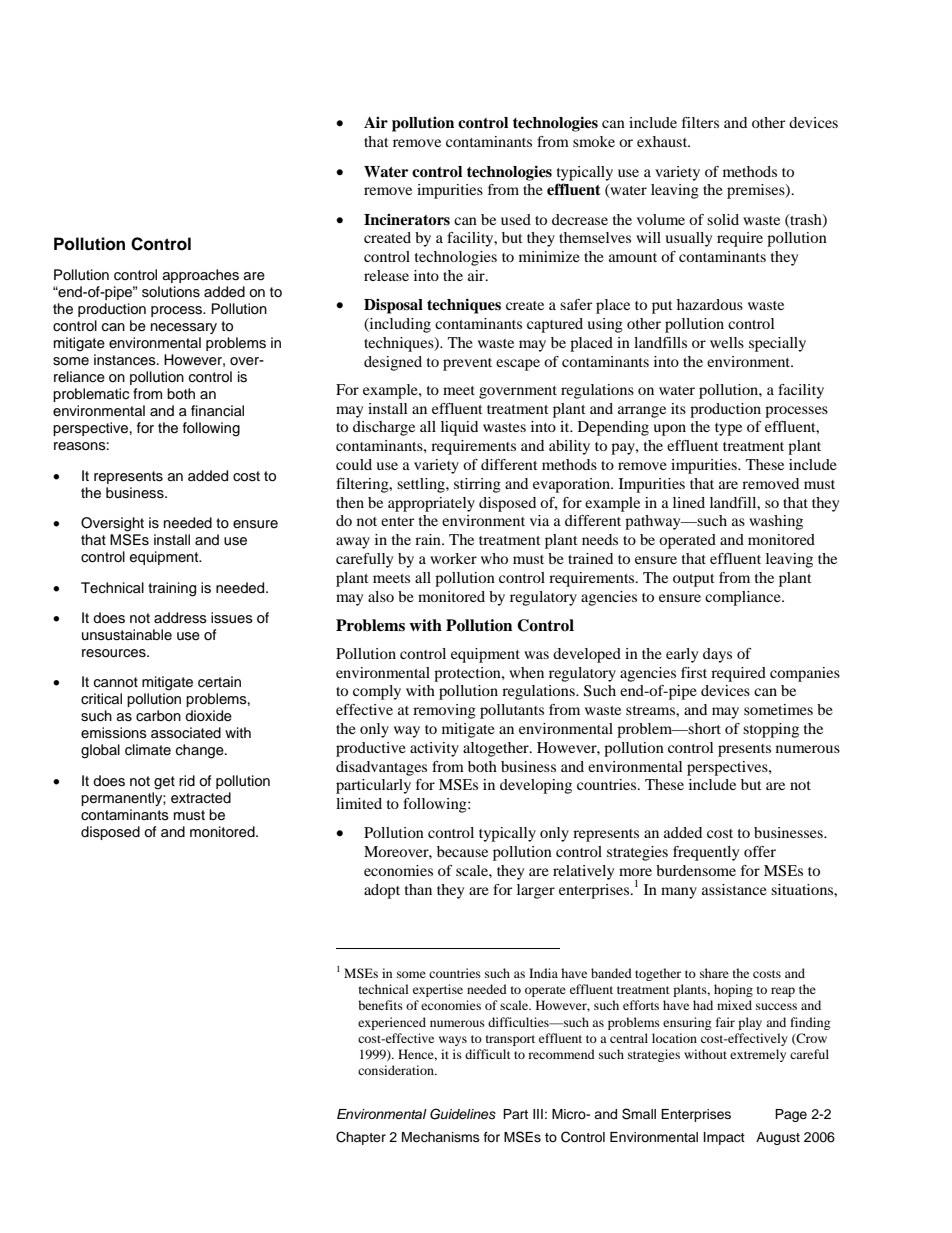  What do you see at coordinates (407, 220) in the screenshot?
I see `Incinerators` at bounding box center [407, 220].
